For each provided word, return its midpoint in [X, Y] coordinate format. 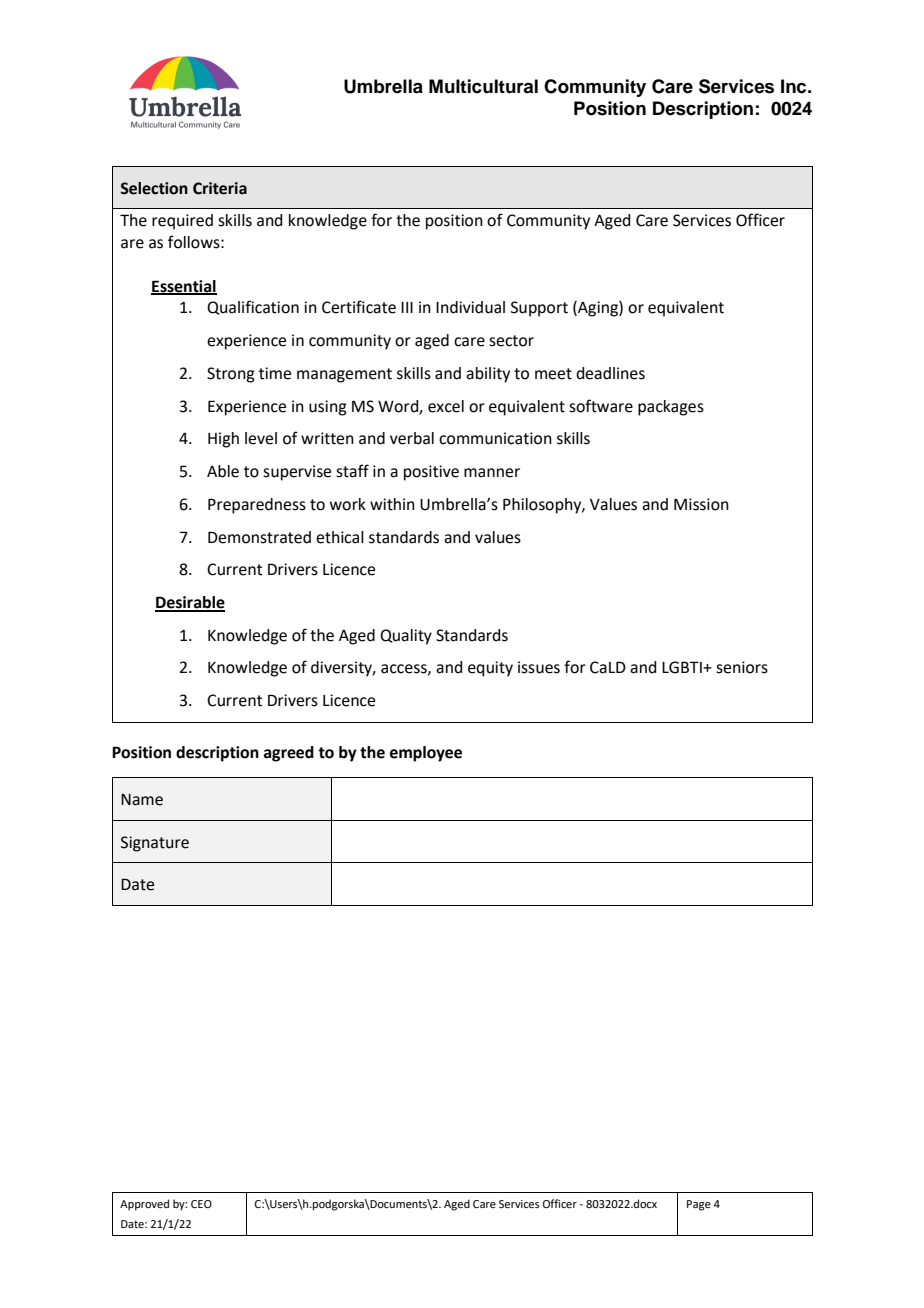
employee [426, 754]
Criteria [220, 188]
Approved [144, 1205]
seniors [742, 667]
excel [446, 406]
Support [539, 309]
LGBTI [683, 667]
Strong [231, 375]
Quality [406, 637]
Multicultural [483, 86]
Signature [155, 844]
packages [671, 408]
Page [699, 1205]
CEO [201, 1204]
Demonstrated [259, 537]
